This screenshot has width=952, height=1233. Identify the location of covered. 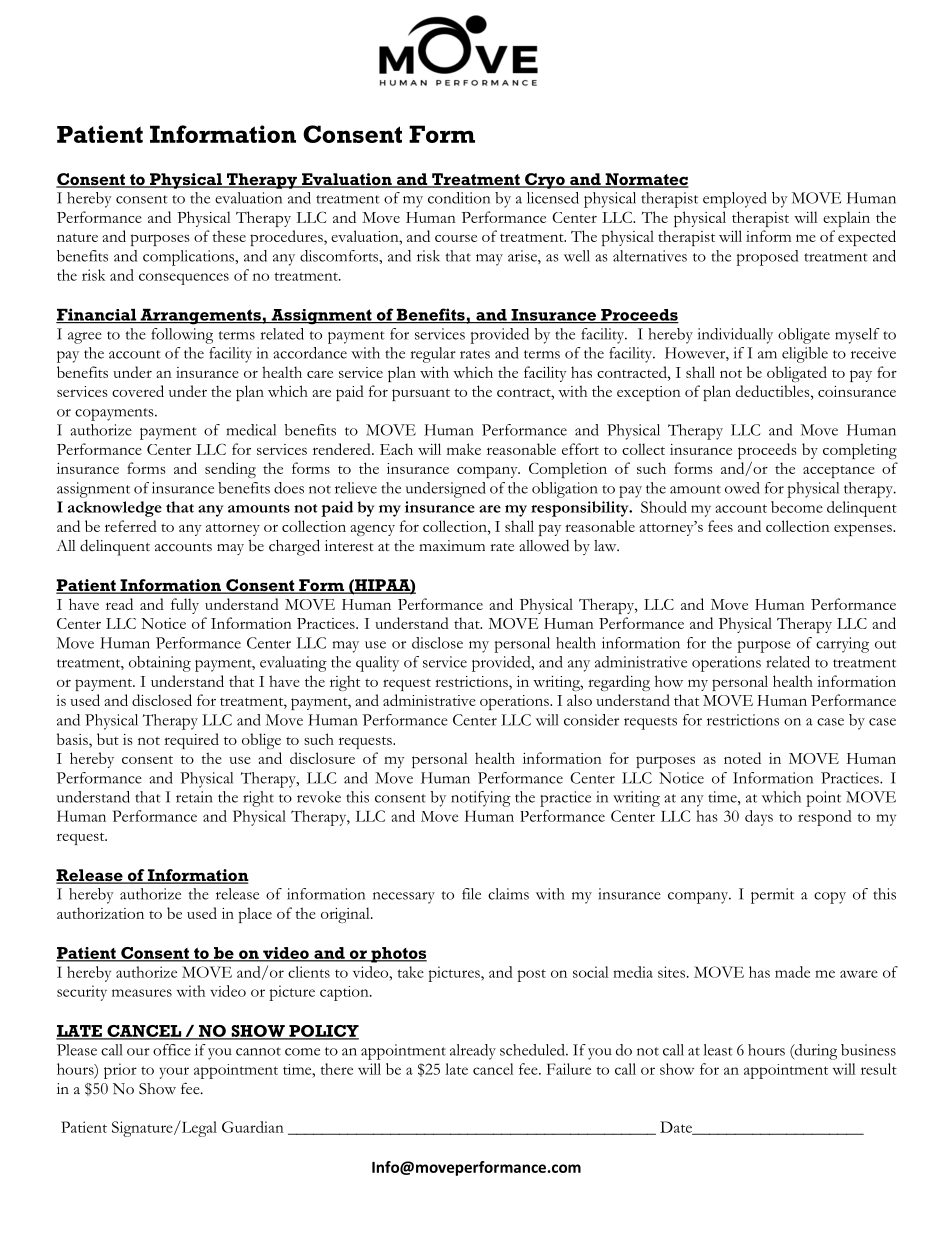
(138, 391).
